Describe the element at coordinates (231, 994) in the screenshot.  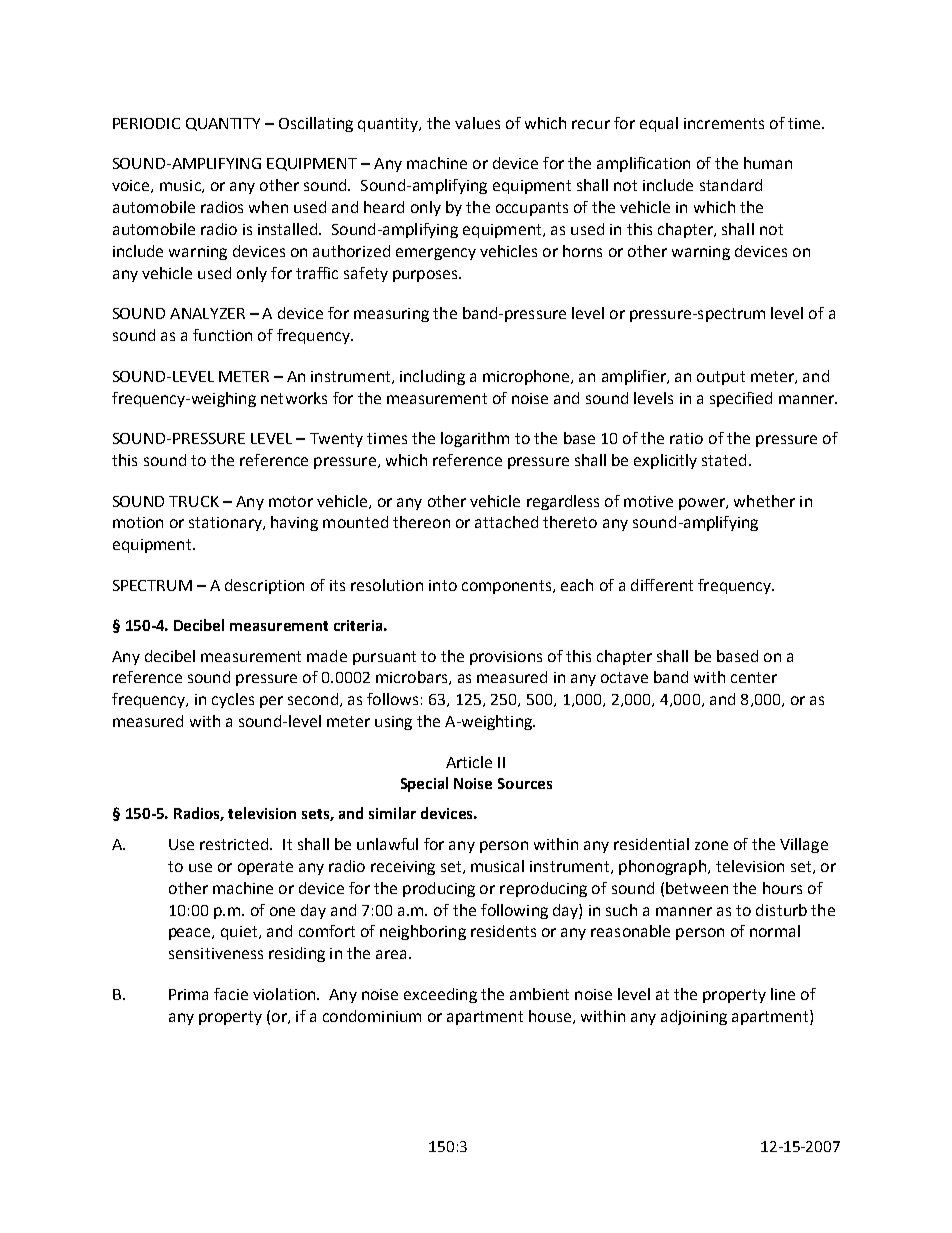
I see `facie` at that location.
